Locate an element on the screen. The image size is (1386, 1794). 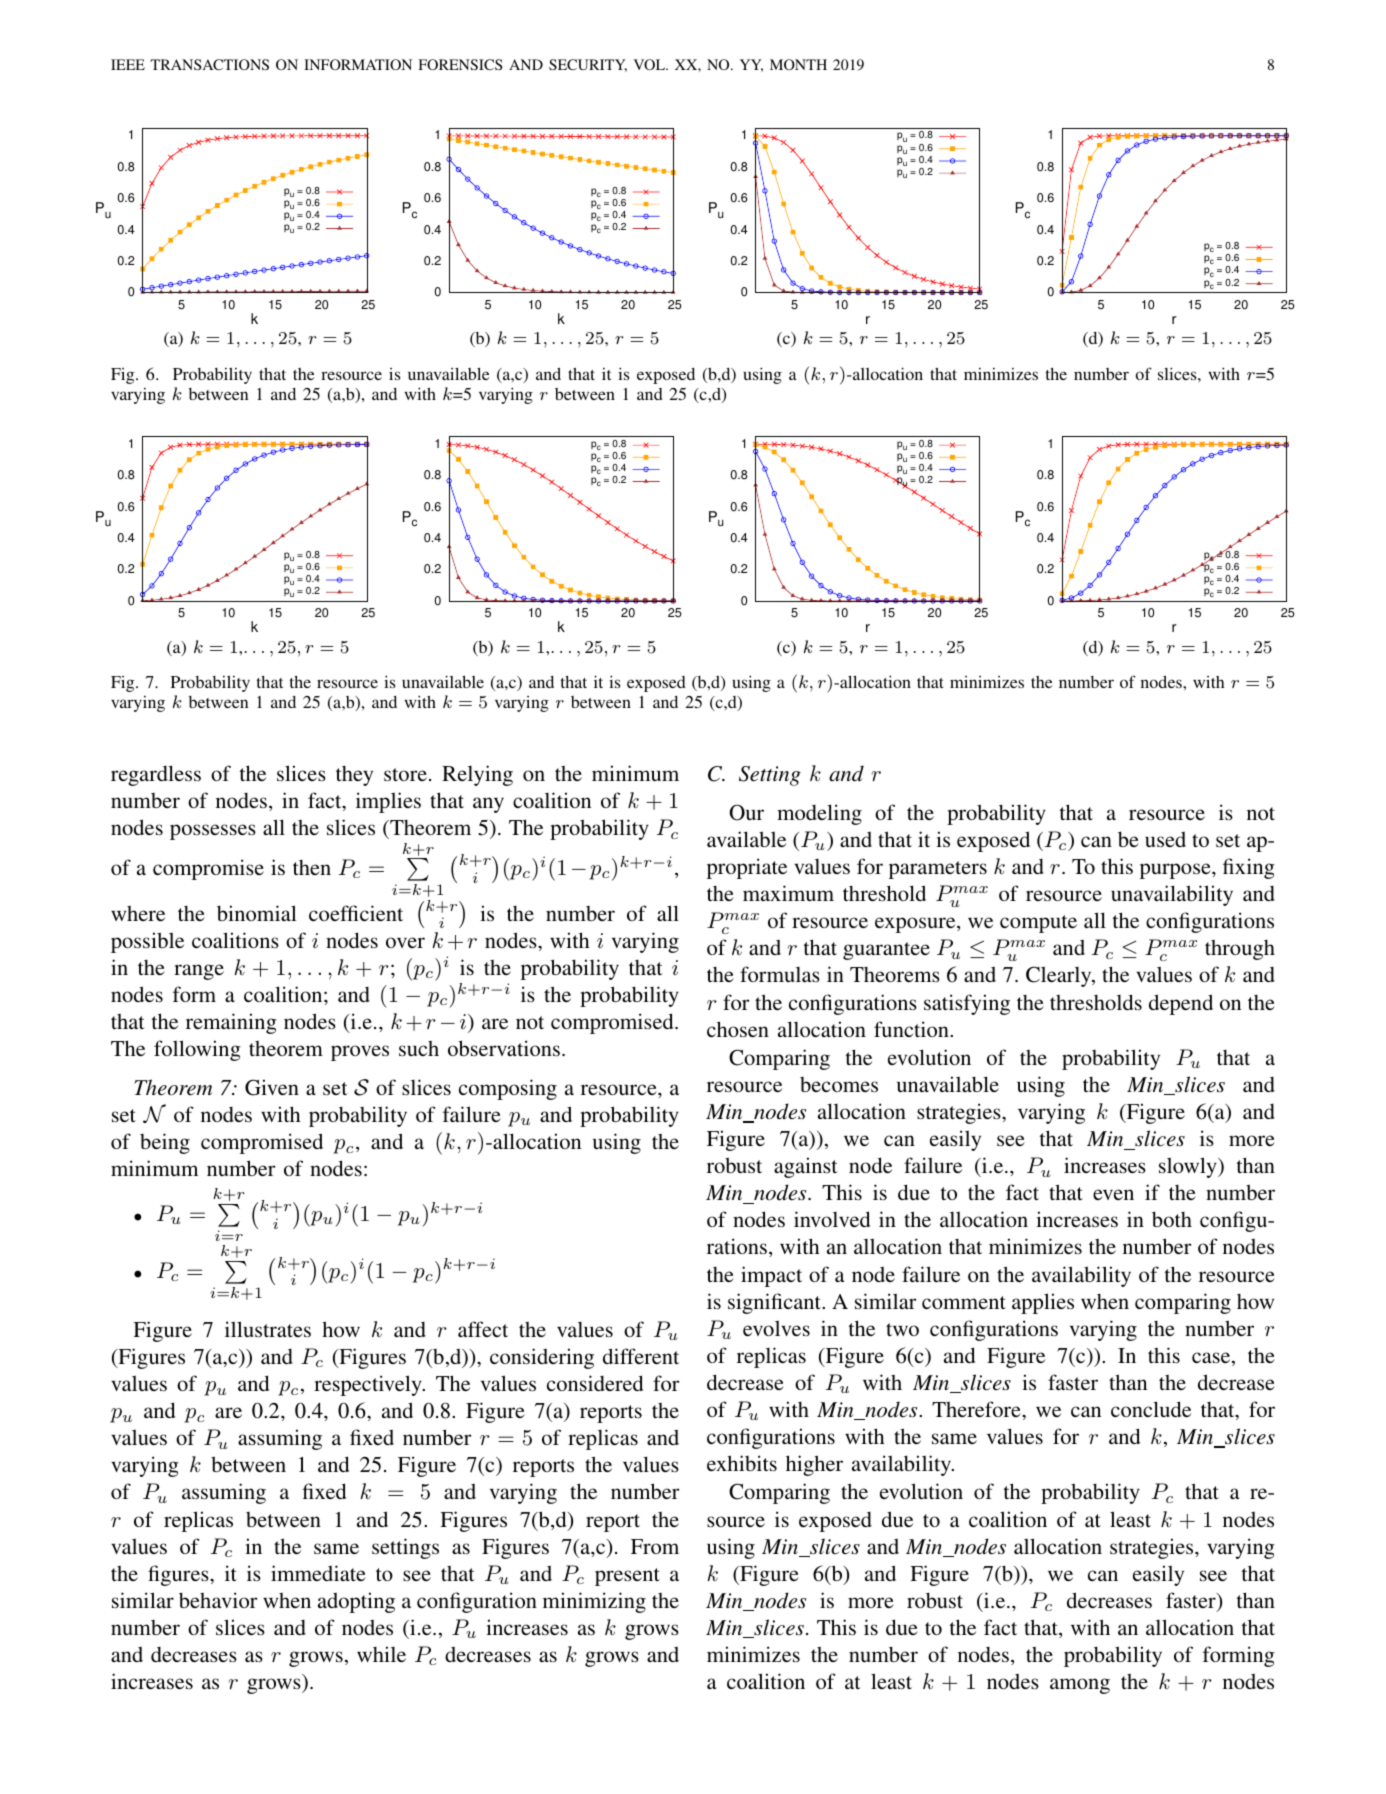
both is located at coordinates (1172, 1219).
